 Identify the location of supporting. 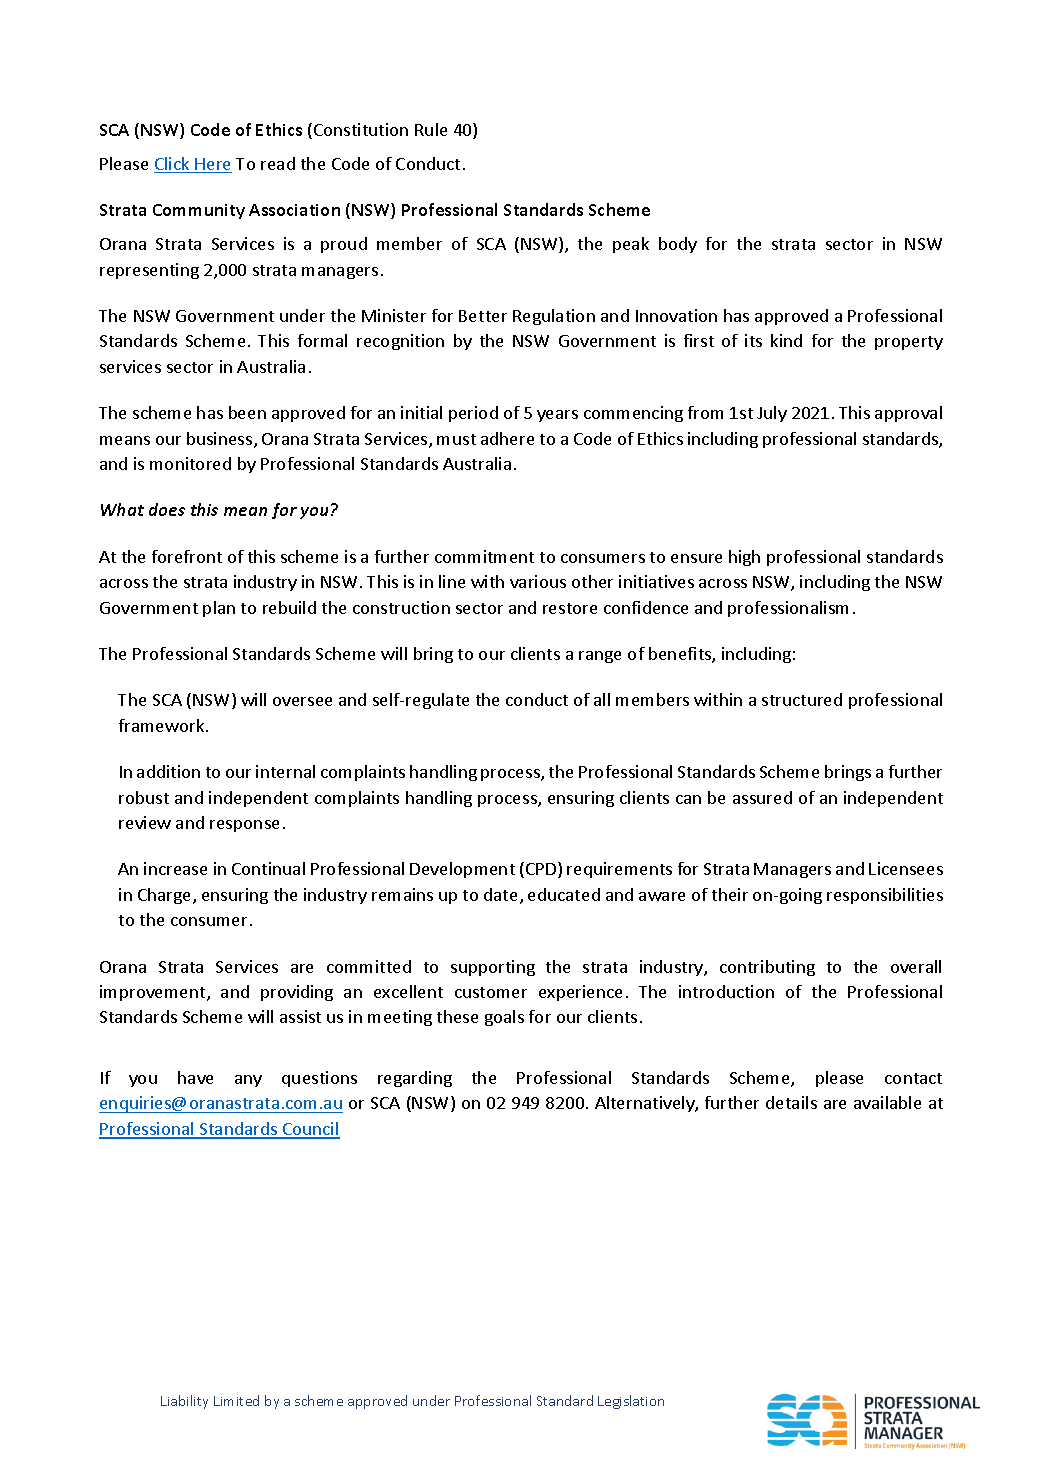
(493, 968).
